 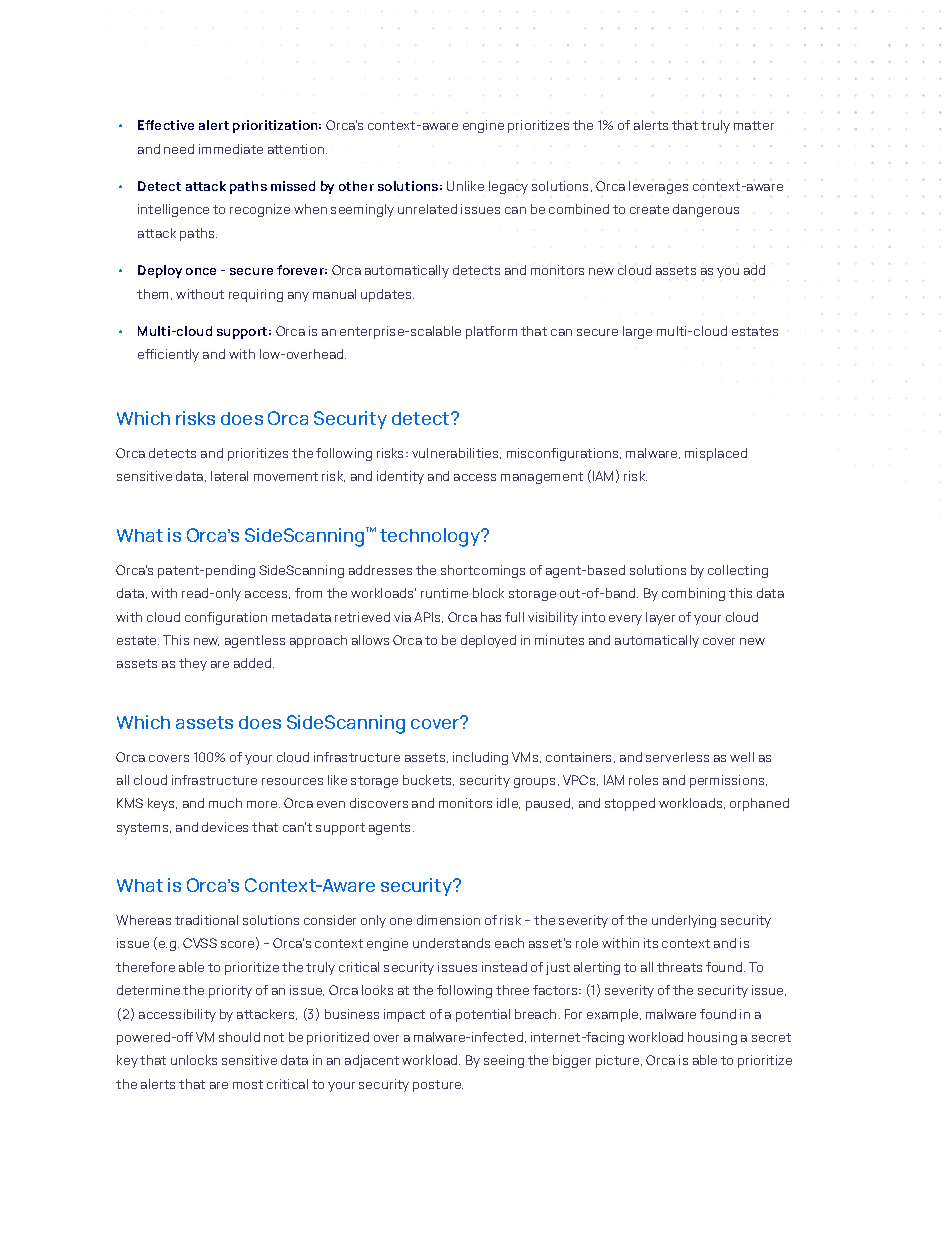 What do you see at coordinates (658, 187) in the screenshot?
I see `leverages` at bounding box center [658, 187].
